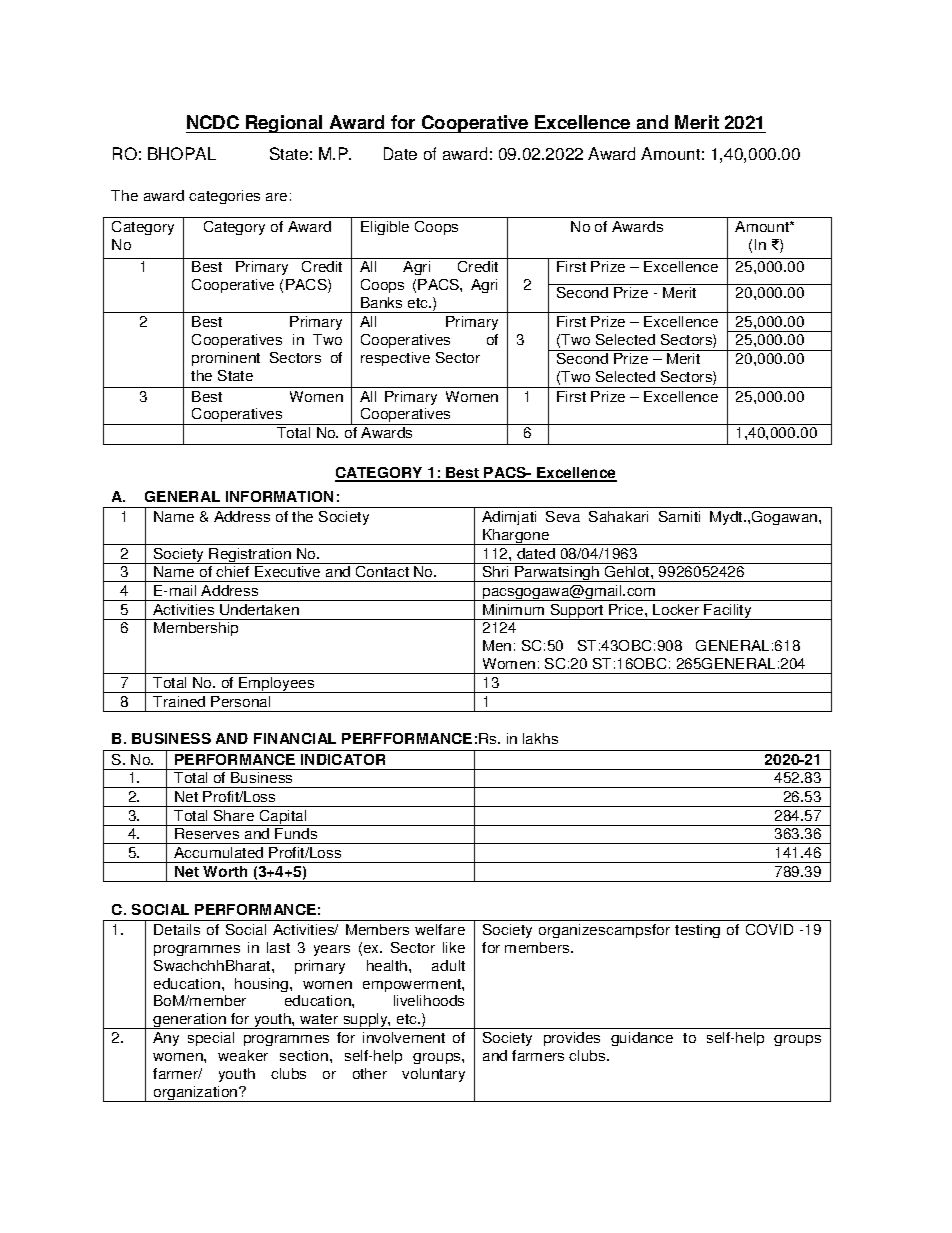 Image resolution: width=952 pixels, height=1233 pixels. Describe the element at coordinates (277, 685) in the screenshot. I see `Employees` at that location.
